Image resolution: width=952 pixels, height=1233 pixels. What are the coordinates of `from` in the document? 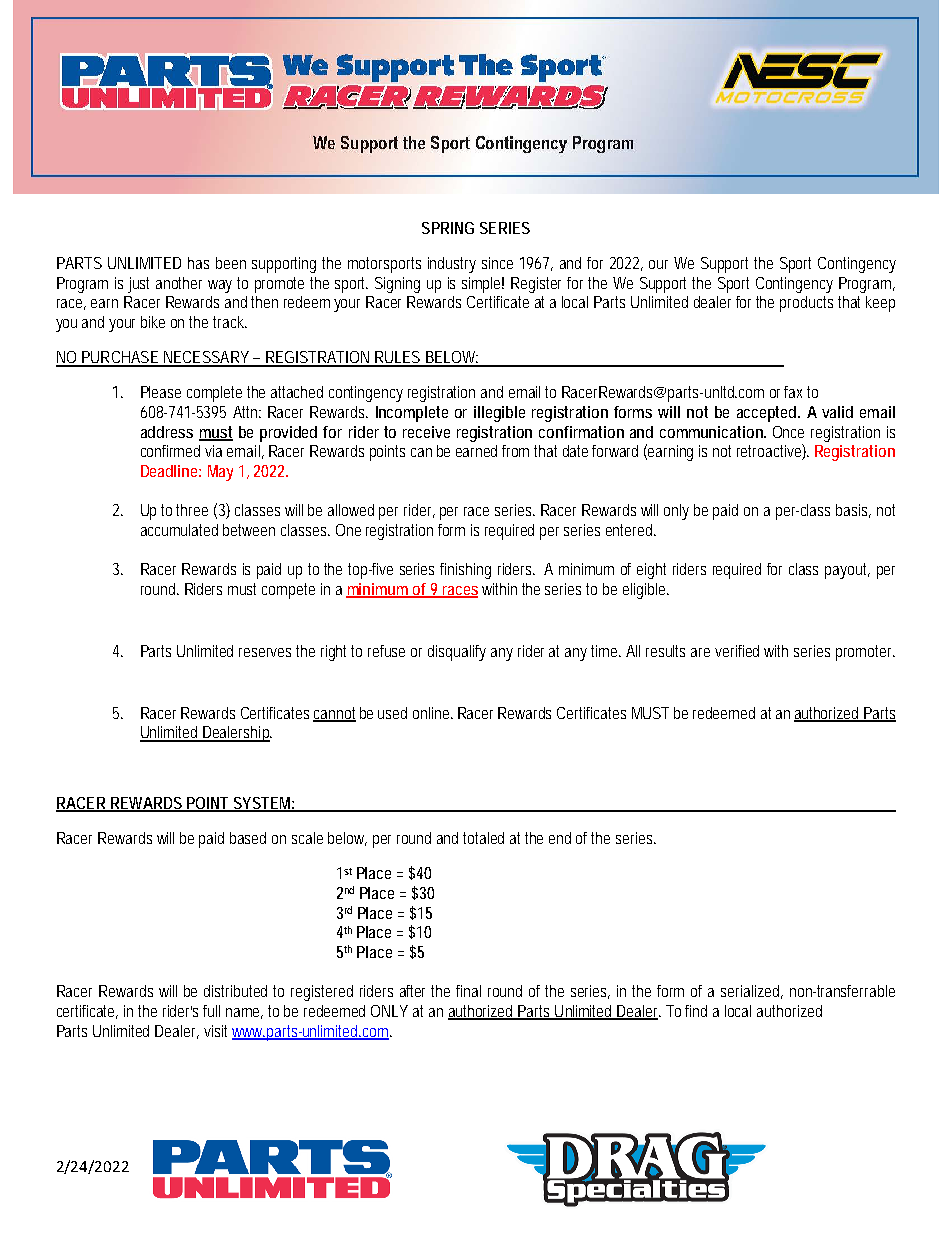 It's located at (518, 451).
